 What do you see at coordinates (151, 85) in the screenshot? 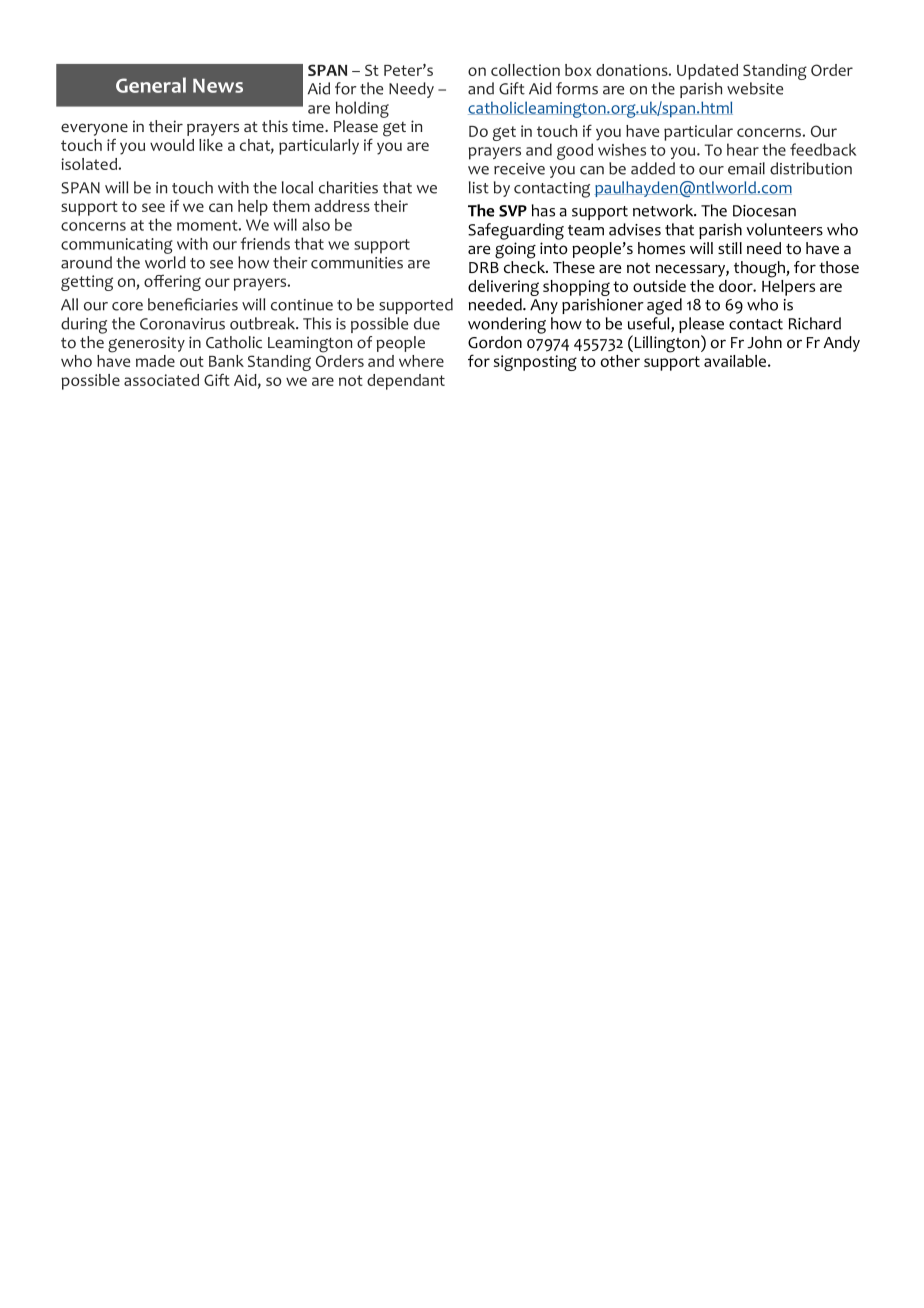
I see `General` at bounding box center [151, 85].
